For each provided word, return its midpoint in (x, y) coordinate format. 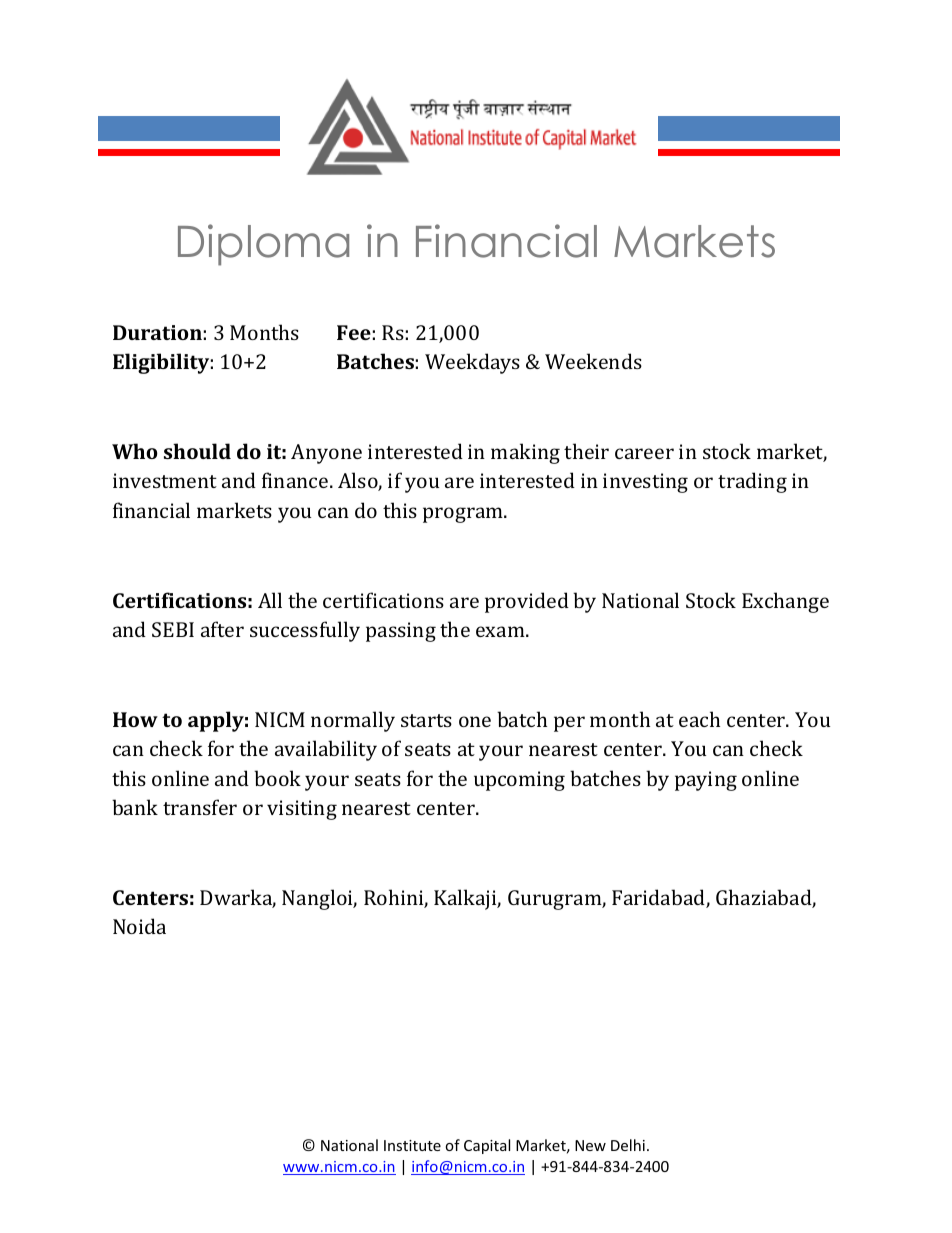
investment (165, 480)
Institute (412, 1145)
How (135, 719)
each (699, 719)
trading (752, 482)
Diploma (263, 245)
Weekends (593, 361)
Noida (139, 926)
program (464, 515)
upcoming (519, 781)
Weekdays (472, 363)
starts (426, 720)
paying (706, 781)
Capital (487, 1146)
